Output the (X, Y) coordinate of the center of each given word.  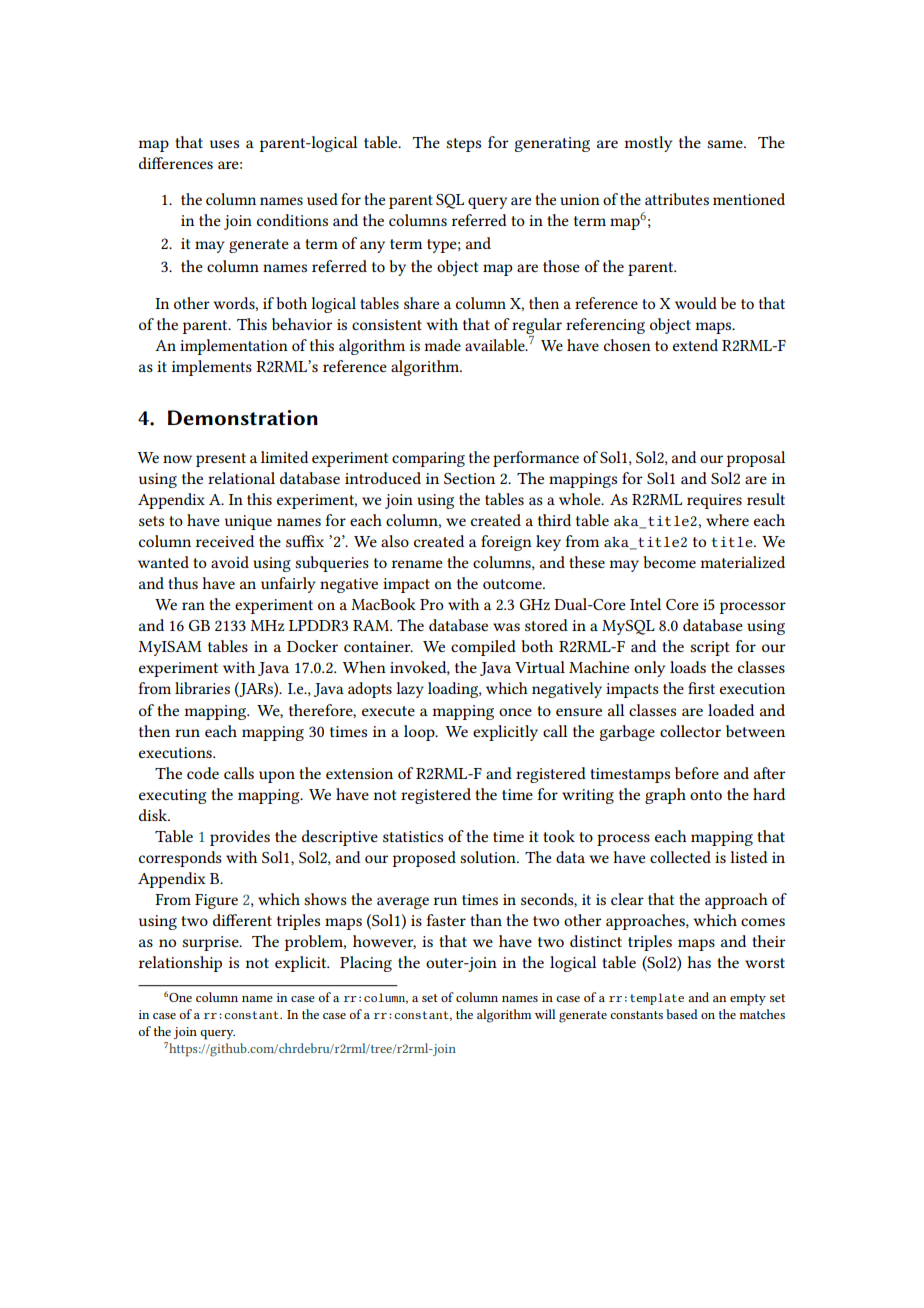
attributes (677, 199)
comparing (428, 459)
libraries (202, 688)
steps (463, 145)
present (221, 460)
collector (690, 731)
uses (224, 144)
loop (420, 733)
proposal (756, 459)
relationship (180, 964)
